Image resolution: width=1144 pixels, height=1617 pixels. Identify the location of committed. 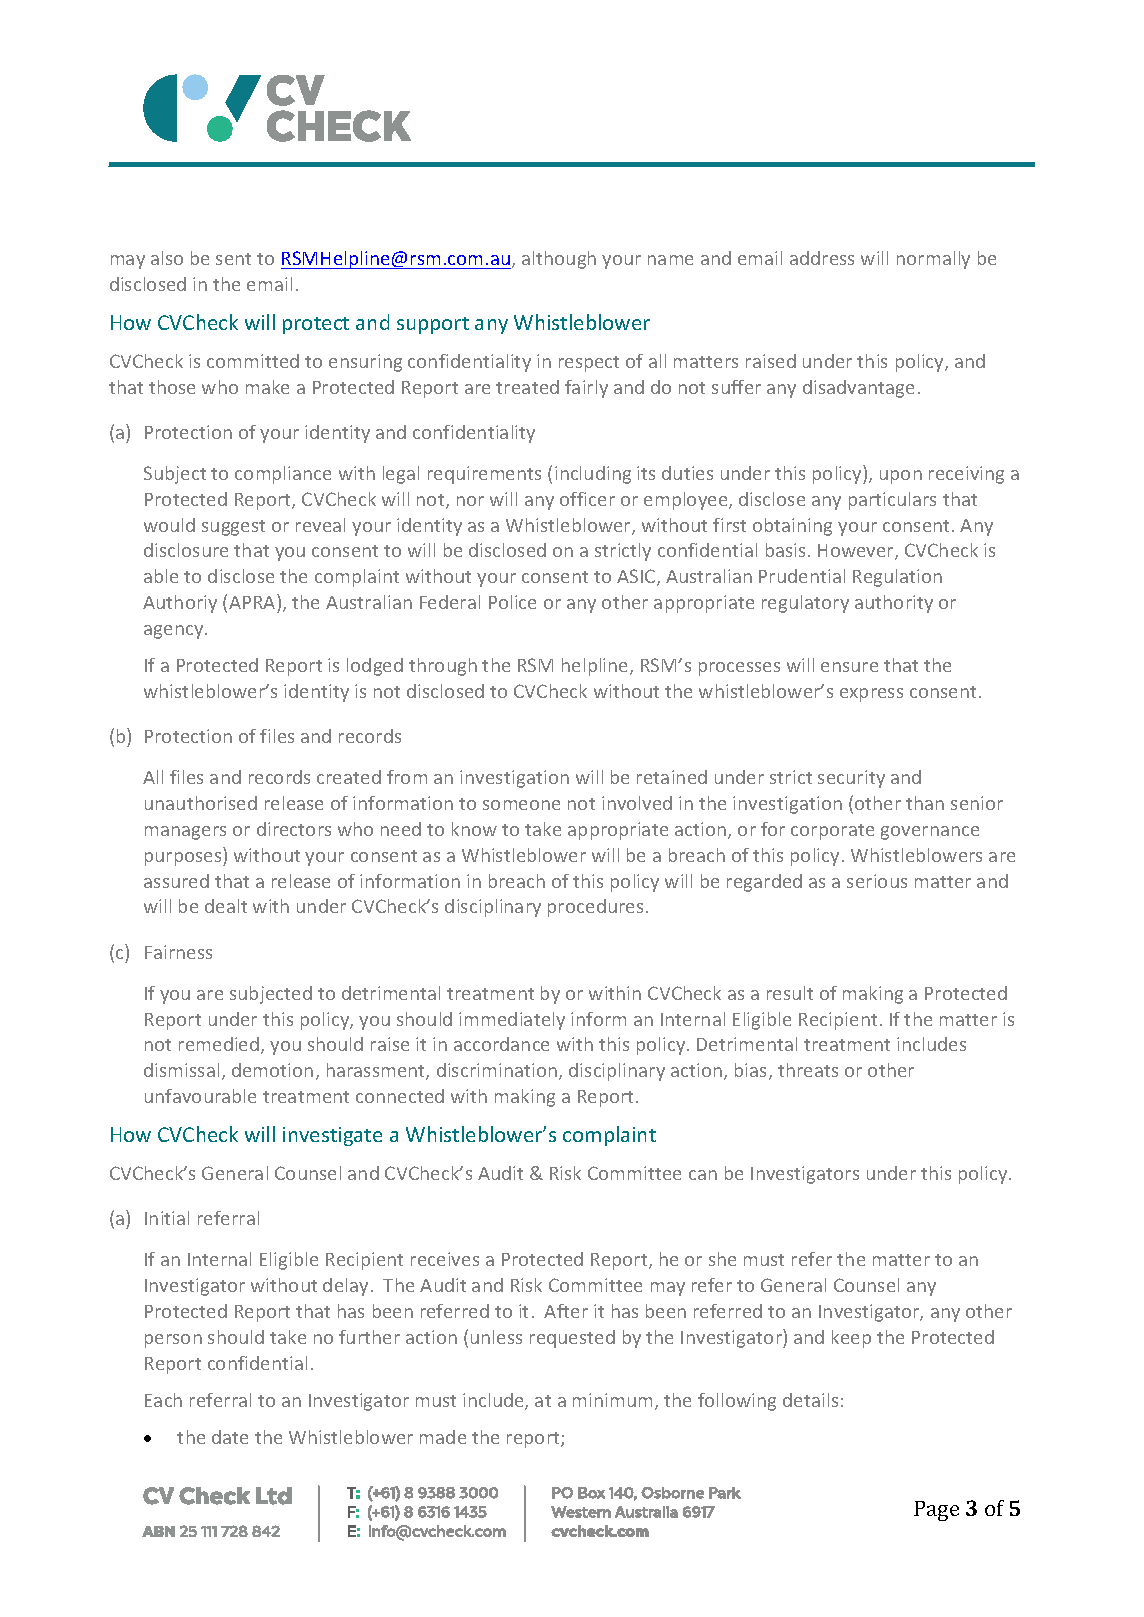
(253, 361).
